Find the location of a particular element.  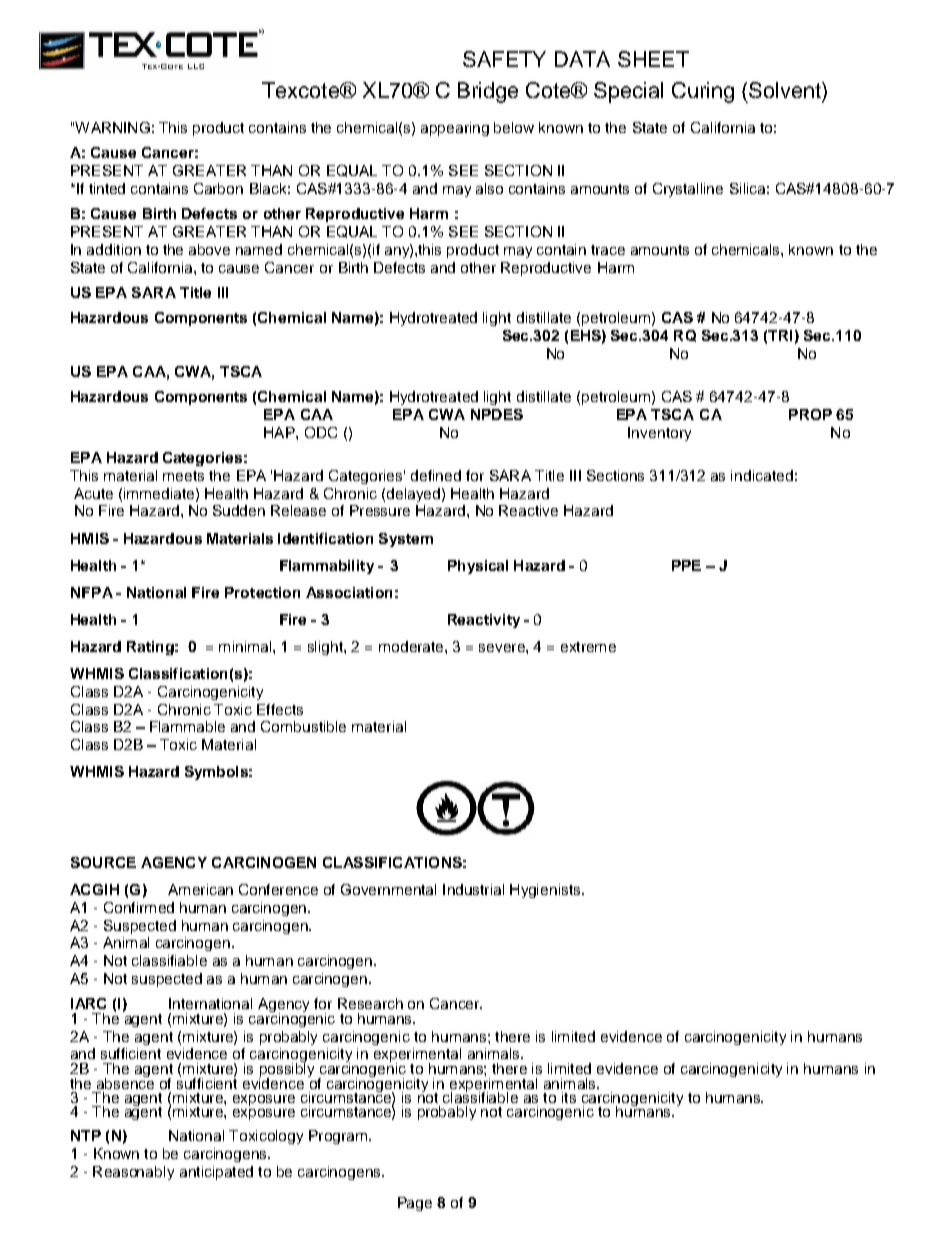

extreme is located at coordinates (588, 647).
